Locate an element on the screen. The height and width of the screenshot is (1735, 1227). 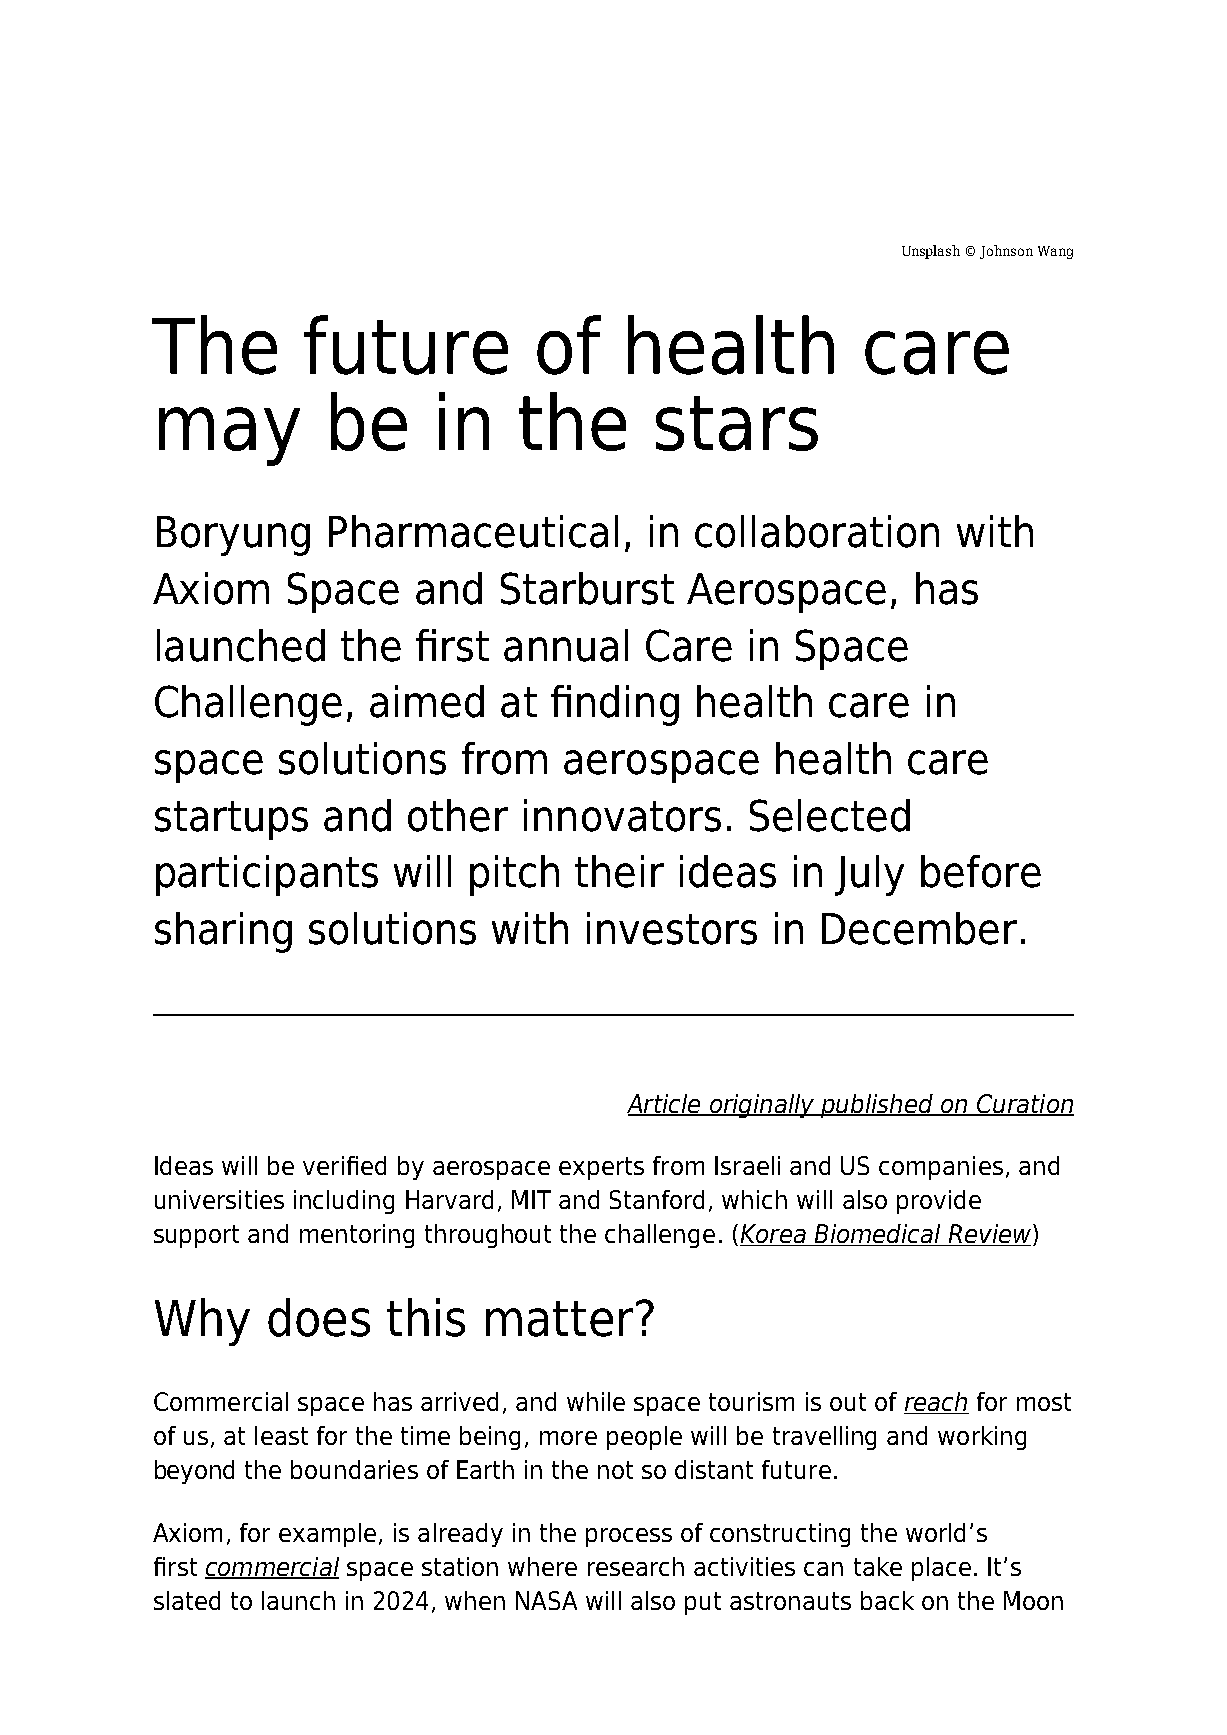
research is located at coordinates (636, 1566).
